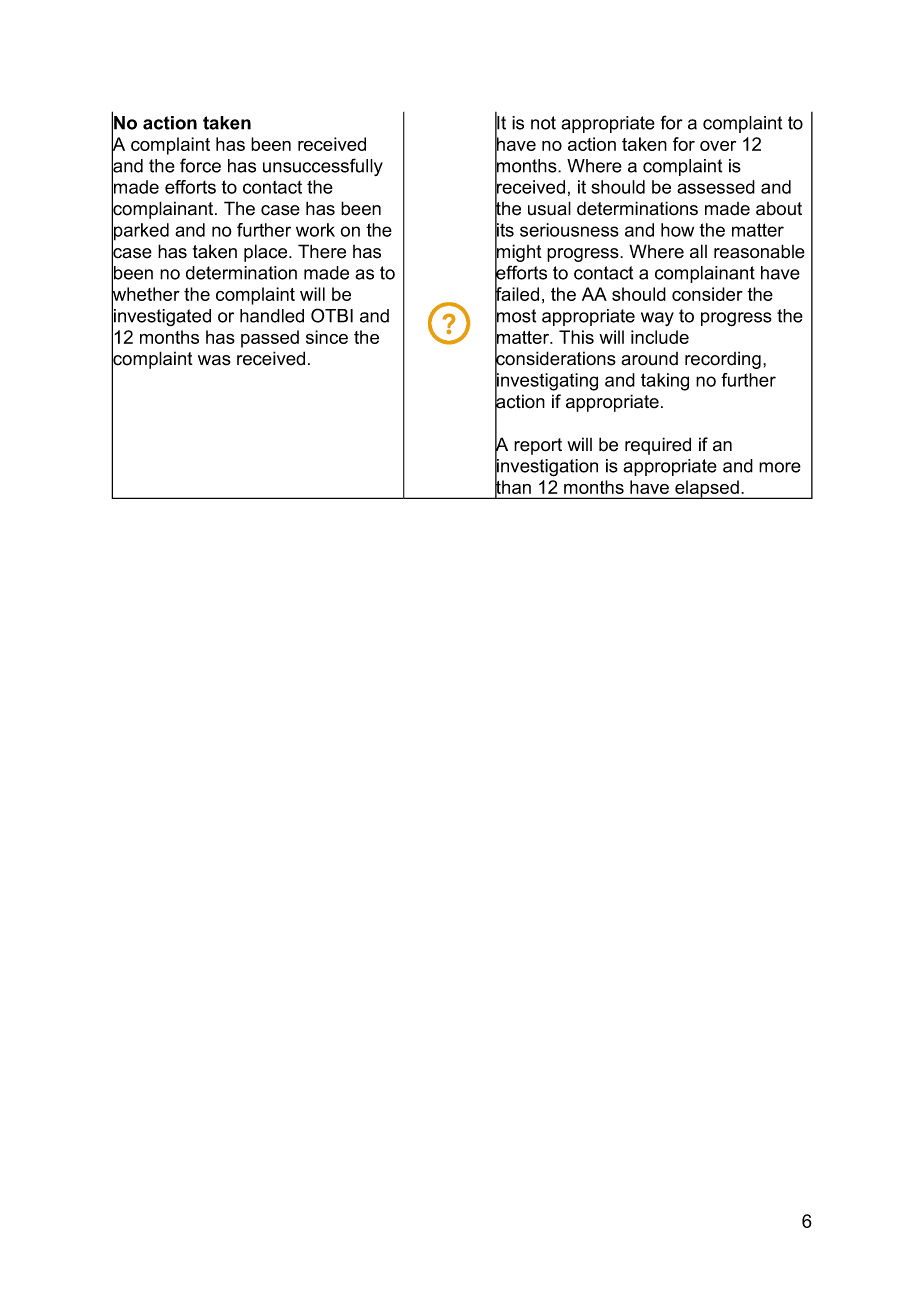 The width and height of the screenshot is (924, 1308). I want to click on report, so click(538, 446).
